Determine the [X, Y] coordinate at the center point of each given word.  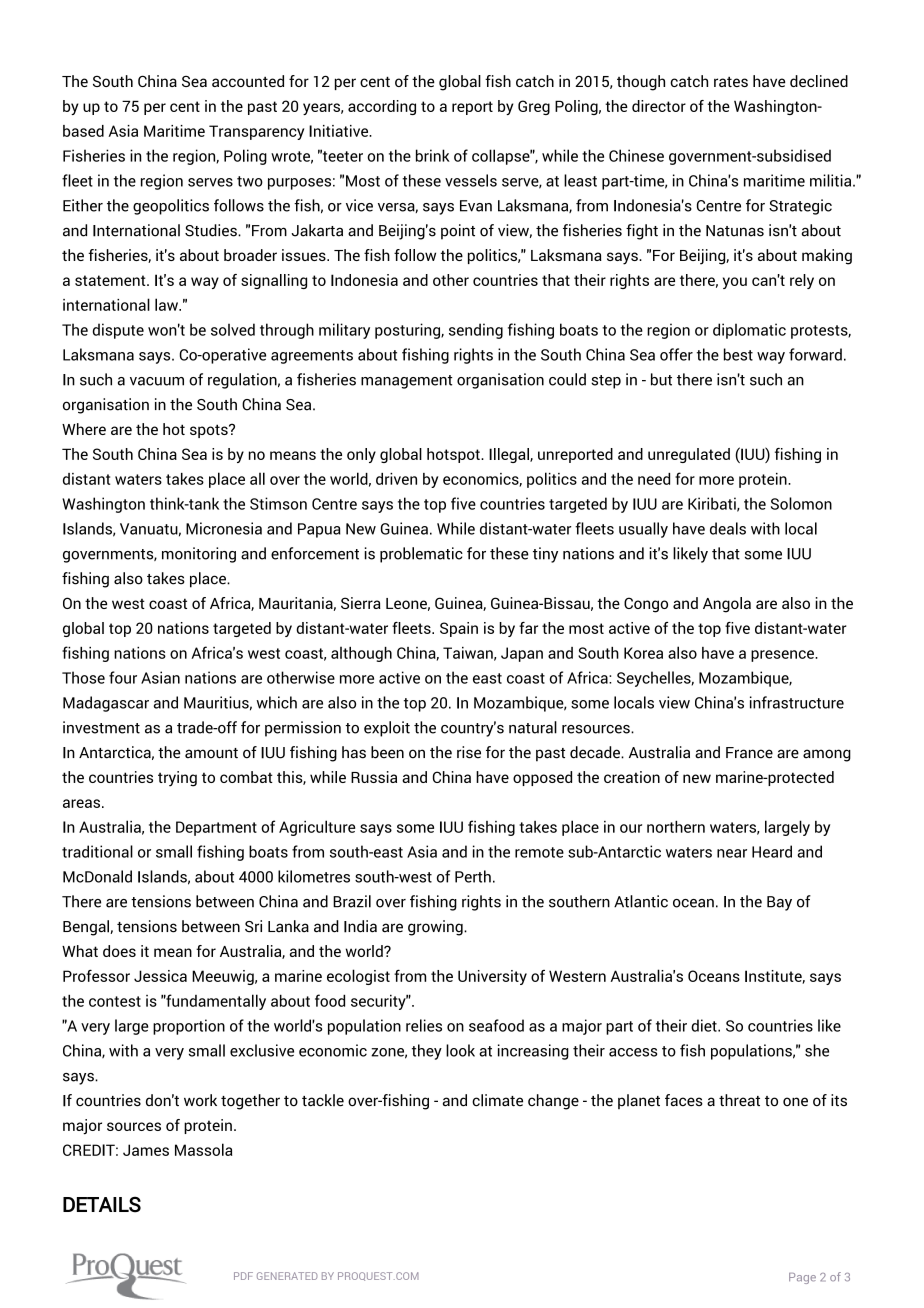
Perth [473, 876]
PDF [243, 1276]
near [732, 853]
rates [731, 82]
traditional [97, 851]
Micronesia [224, 528]
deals [728, 528]
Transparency [256, 132]
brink [433, 155]
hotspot [454, 455]
